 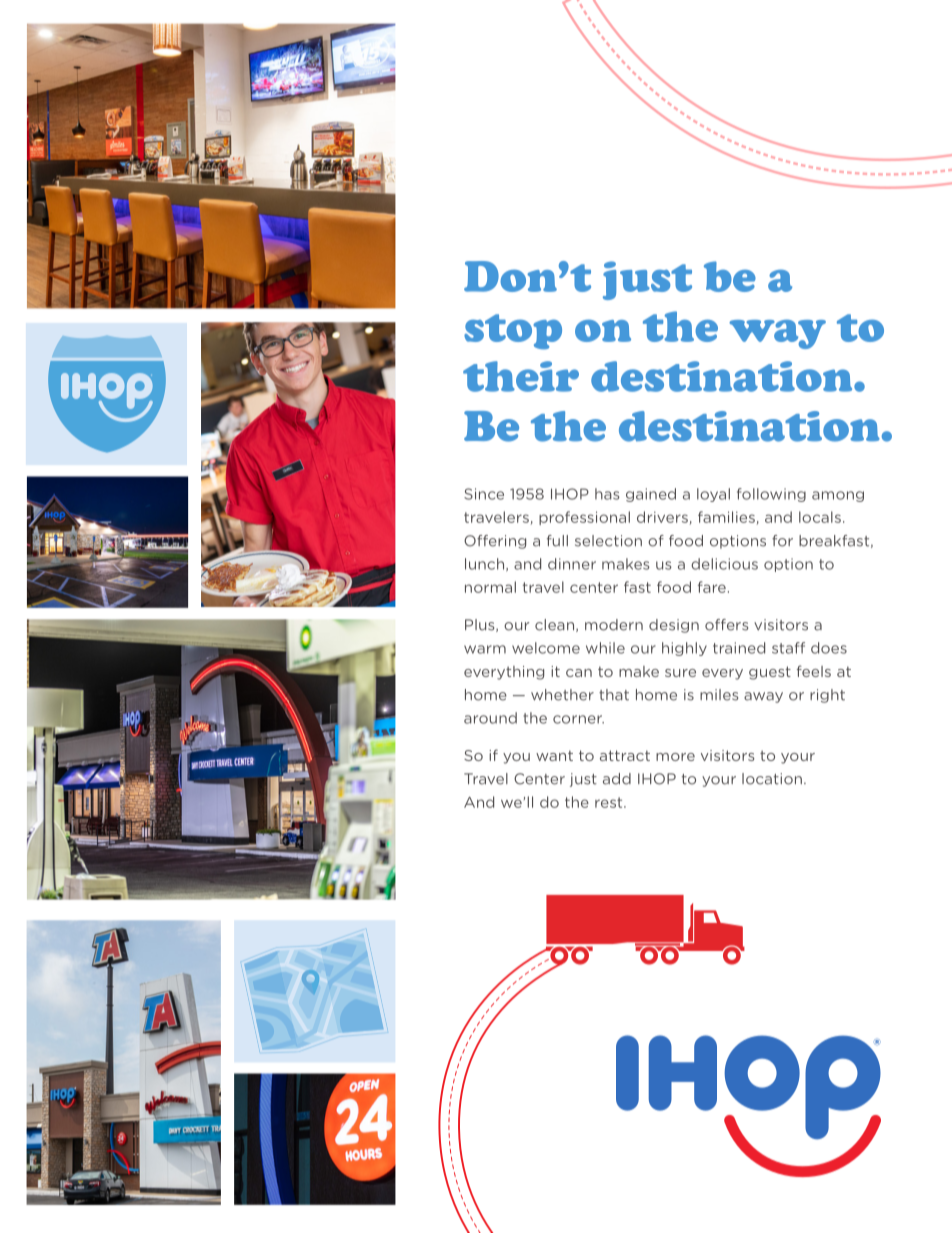 I want to click on lunch, so click(x=486, y=564).
